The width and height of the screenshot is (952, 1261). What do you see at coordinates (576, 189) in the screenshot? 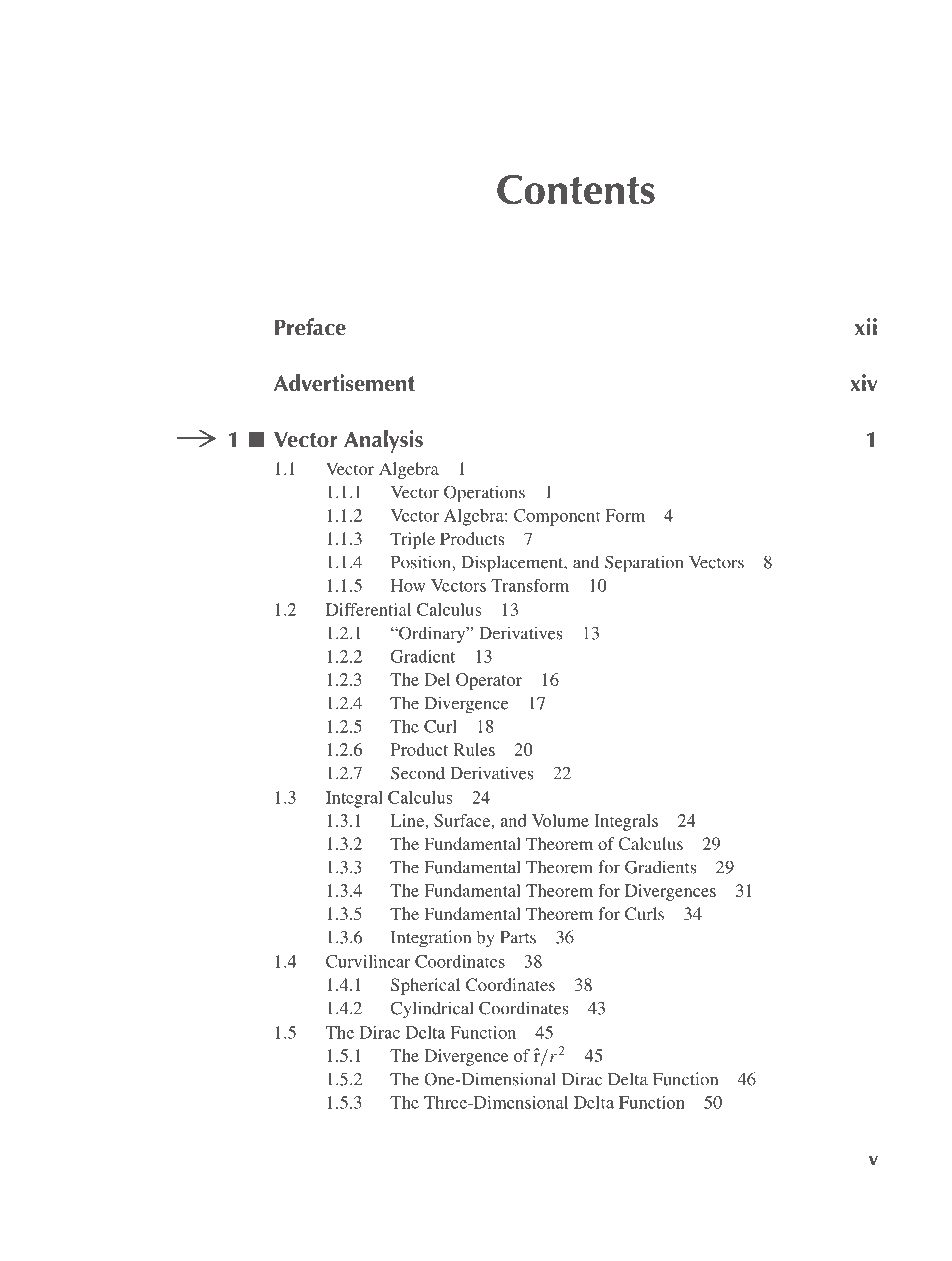
I see `Contents` at bounding box center [576, 189].
